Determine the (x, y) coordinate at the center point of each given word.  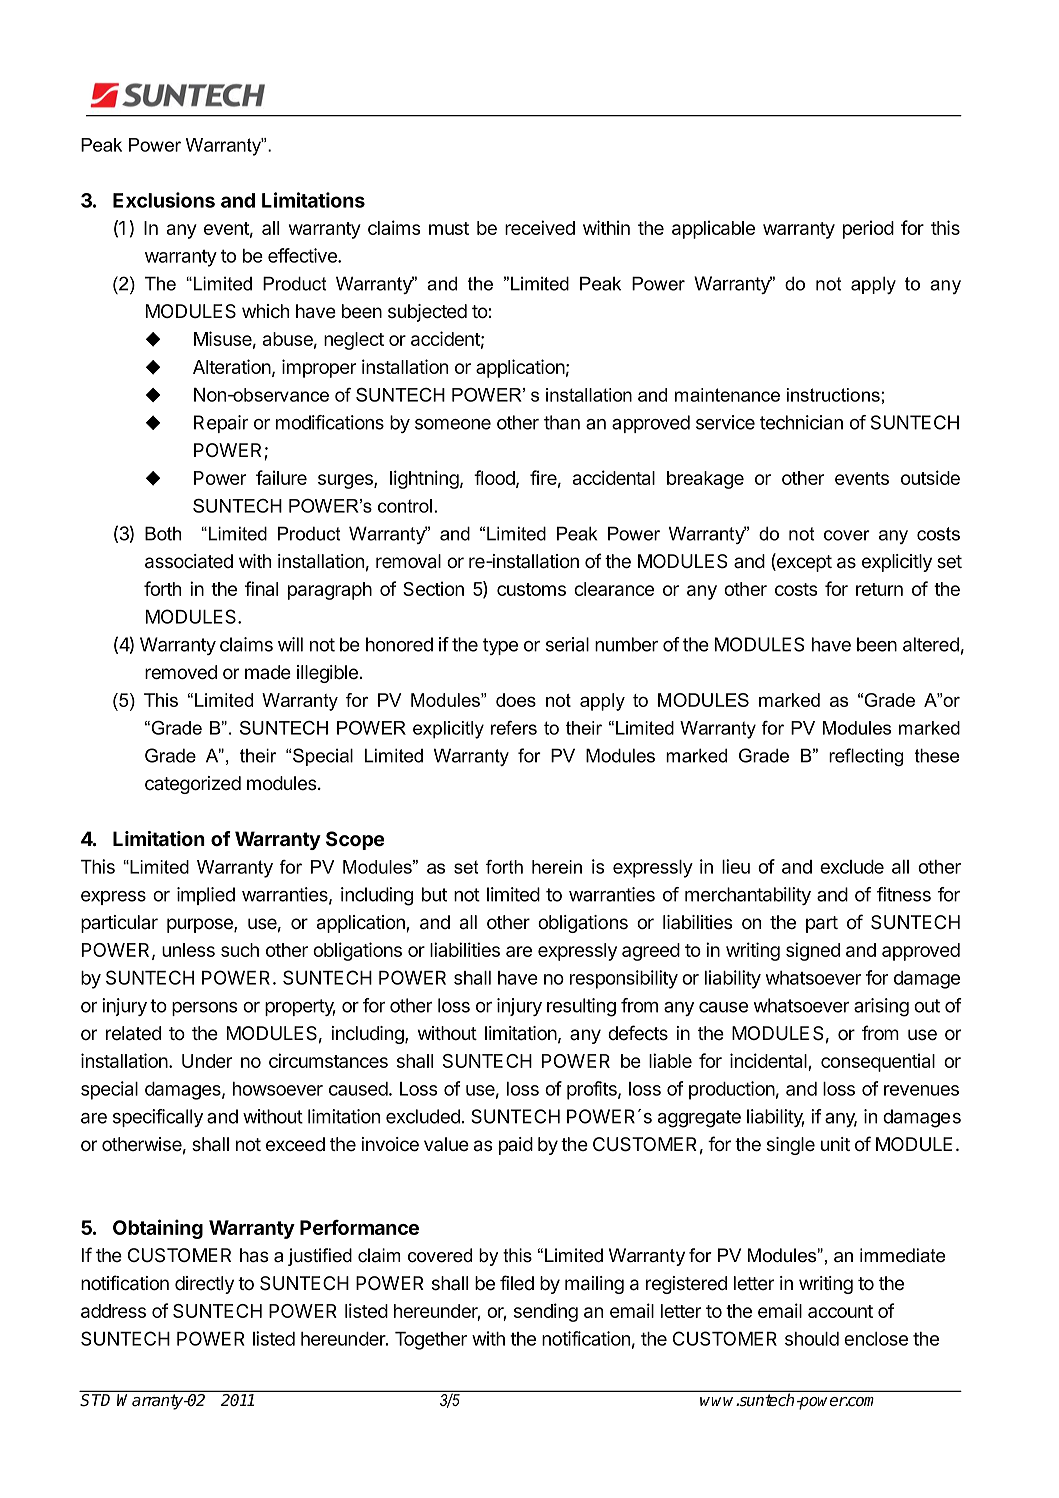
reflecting (866, 757)
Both (163, 533)
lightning (424, 479)
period (868, 229)
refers (514, 728)
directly (204, 1285)
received (540, 227)
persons (205, 1009)
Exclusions (164, 200)
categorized (193, 785)
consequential (878, 1062)
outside (930, 477)
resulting (581, 1007)
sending (546, 1312)
